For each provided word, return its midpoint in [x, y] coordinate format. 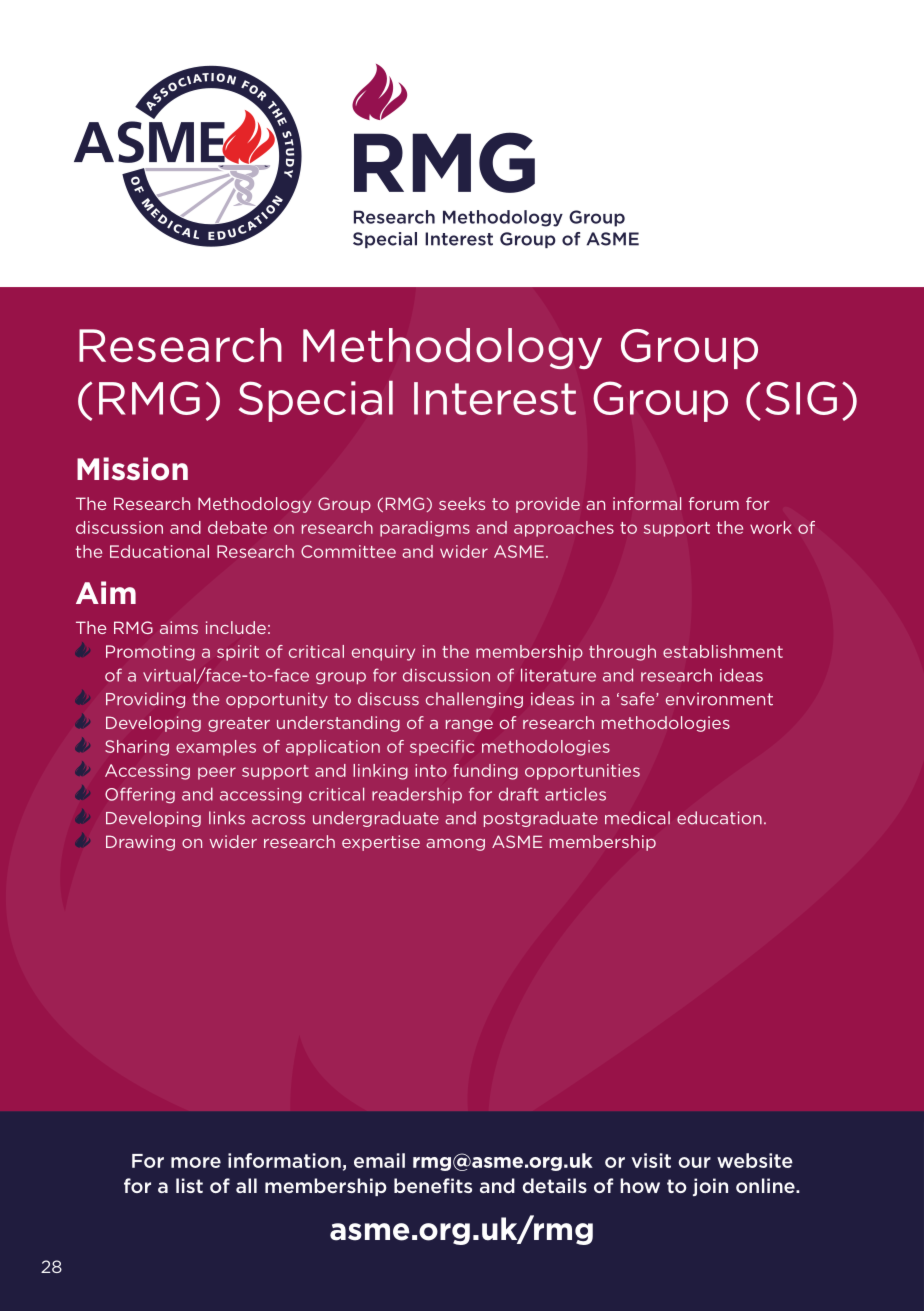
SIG [801, 398]
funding [485, 772]
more [196, 1162]
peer [217, 773]
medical [637, 818]
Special [316, 401]
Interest [495, 398]
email [379, 1160]
